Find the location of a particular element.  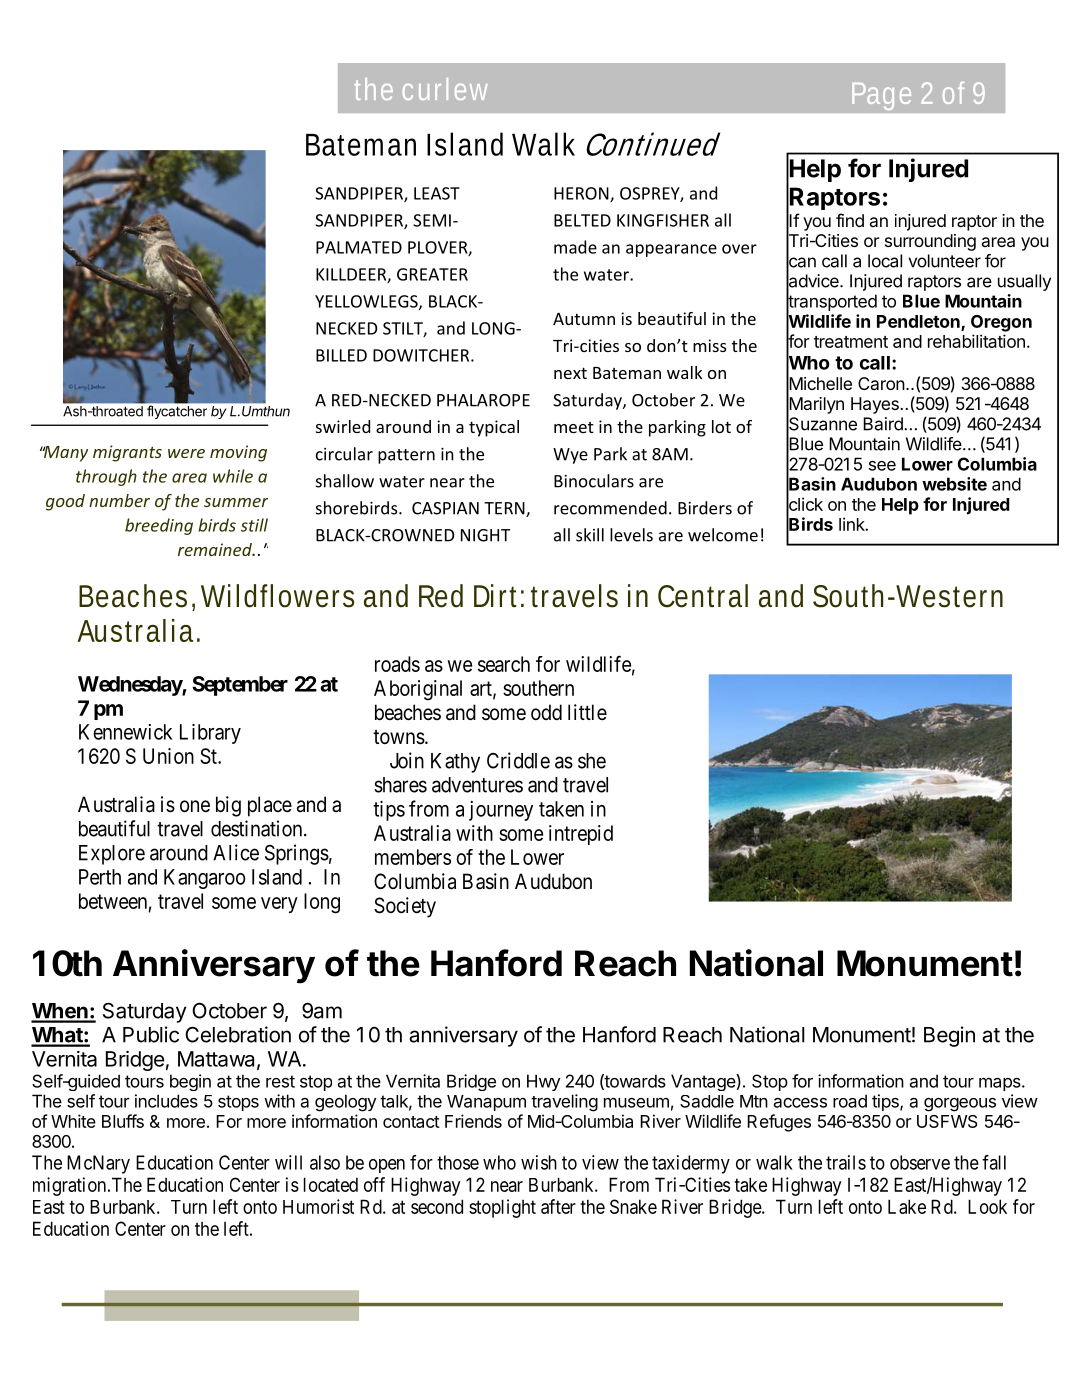

will is located at coordinates (288, 1162).
